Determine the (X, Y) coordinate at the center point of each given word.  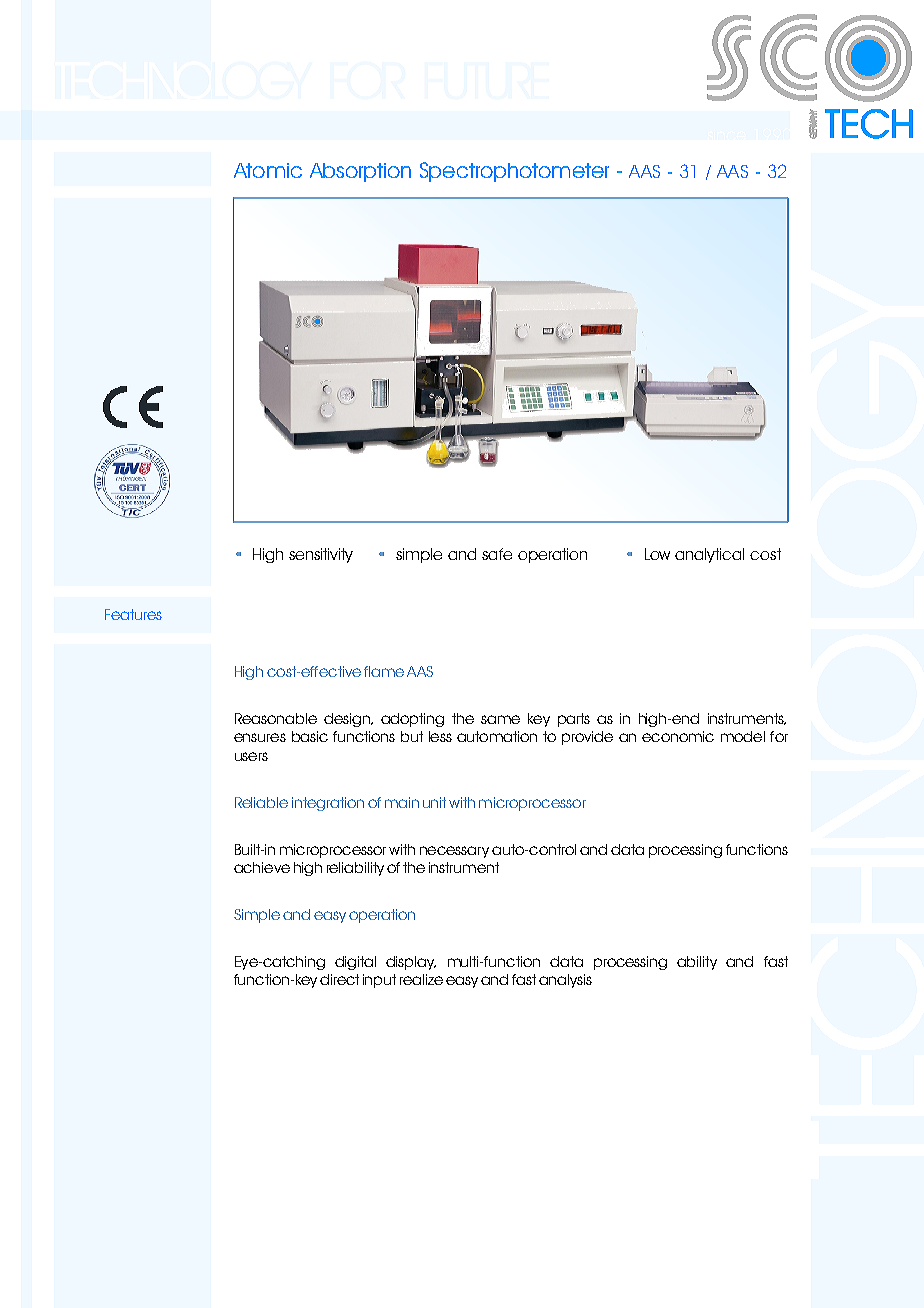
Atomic (268, 170)
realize (421, 979)
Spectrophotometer (514, 172)
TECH (869, 124)
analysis (565, 981)
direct (339, 979)
